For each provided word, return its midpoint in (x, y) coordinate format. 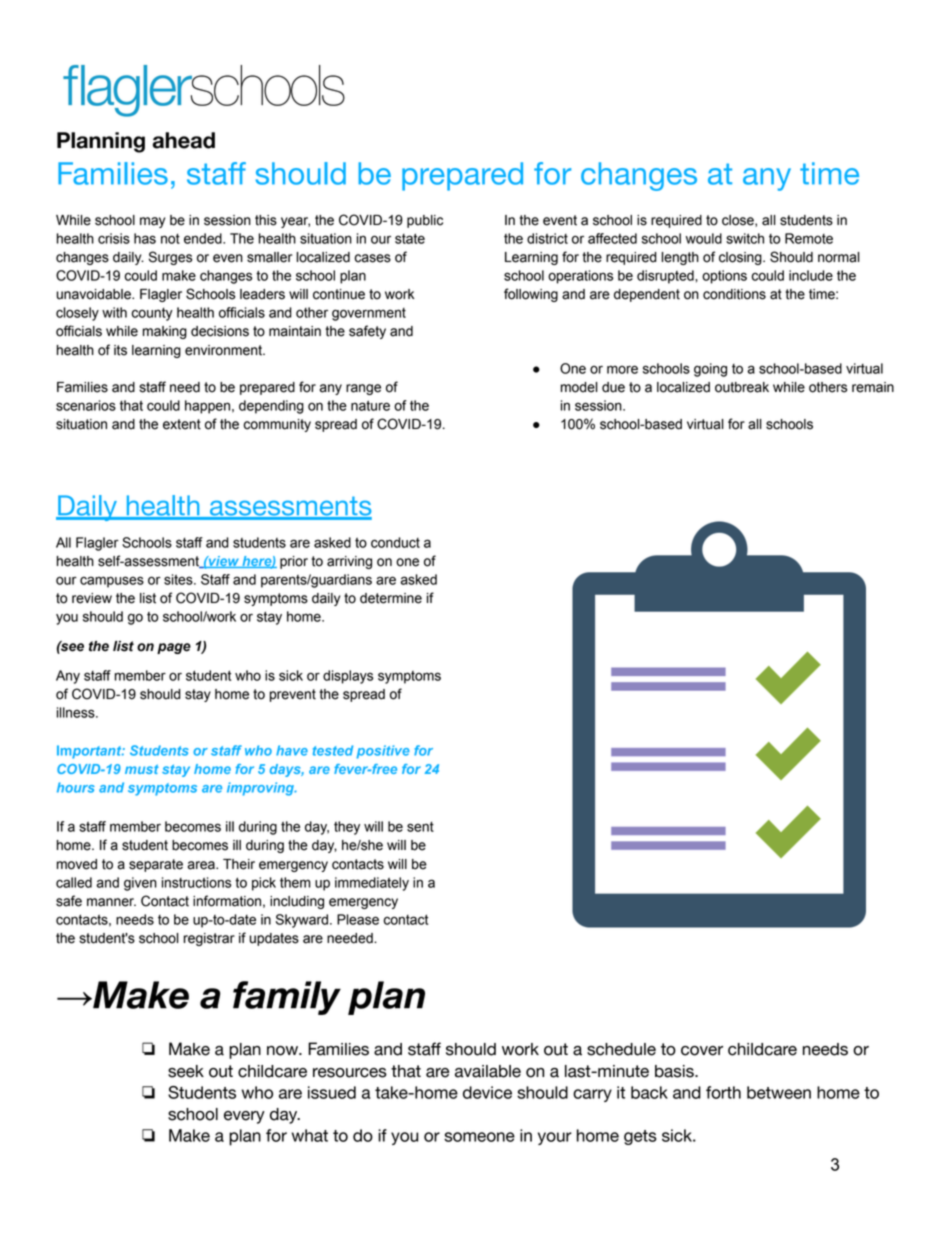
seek (186, 1071)
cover (702, 1051)
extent (182, 424)
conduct (395, 542)
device (487, 1092)
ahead (184, 140)
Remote (809, 238)
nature (370, 405)
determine (391, 598)
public (425, 221)
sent (420, 827)
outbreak (742, 387)
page (174, 648)
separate (156, 865)
